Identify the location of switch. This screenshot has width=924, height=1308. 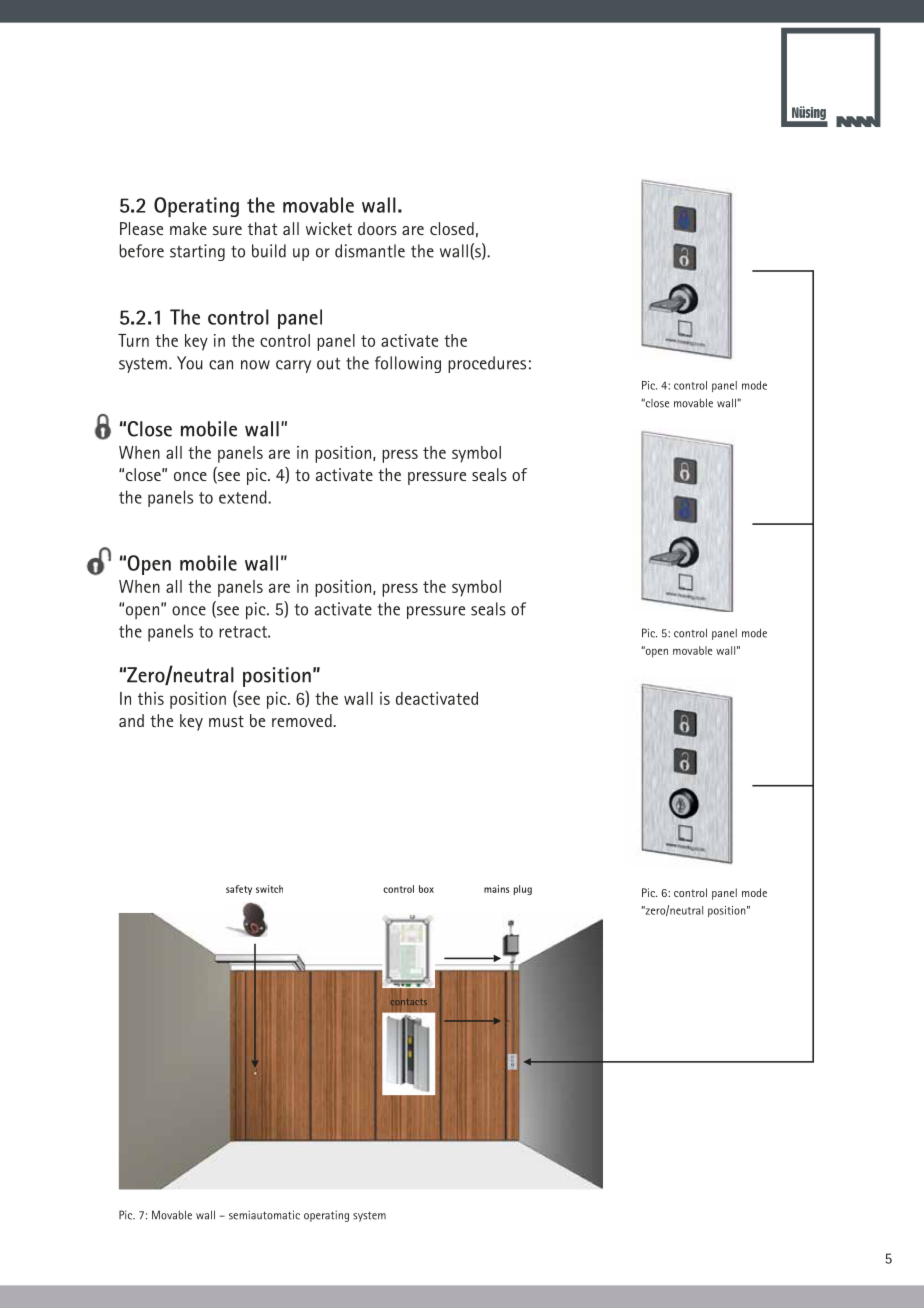
(269, 889).
